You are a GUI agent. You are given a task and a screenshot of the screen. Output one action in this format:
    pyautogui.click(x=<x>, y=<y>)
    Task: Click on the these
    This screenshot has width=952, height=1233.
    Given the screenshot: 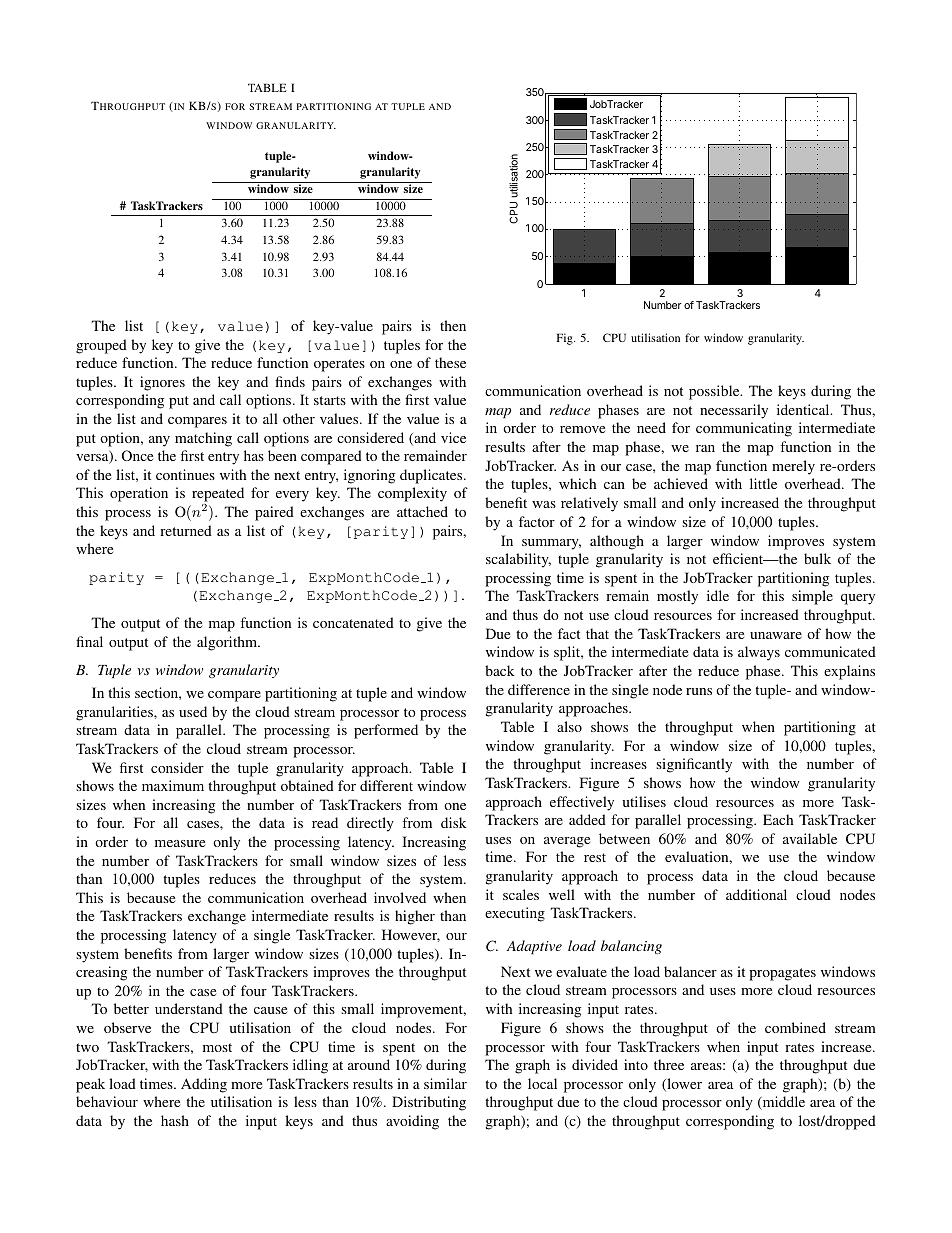 What is the action you would take?
    pyautogui.click(x=450, y=362)
